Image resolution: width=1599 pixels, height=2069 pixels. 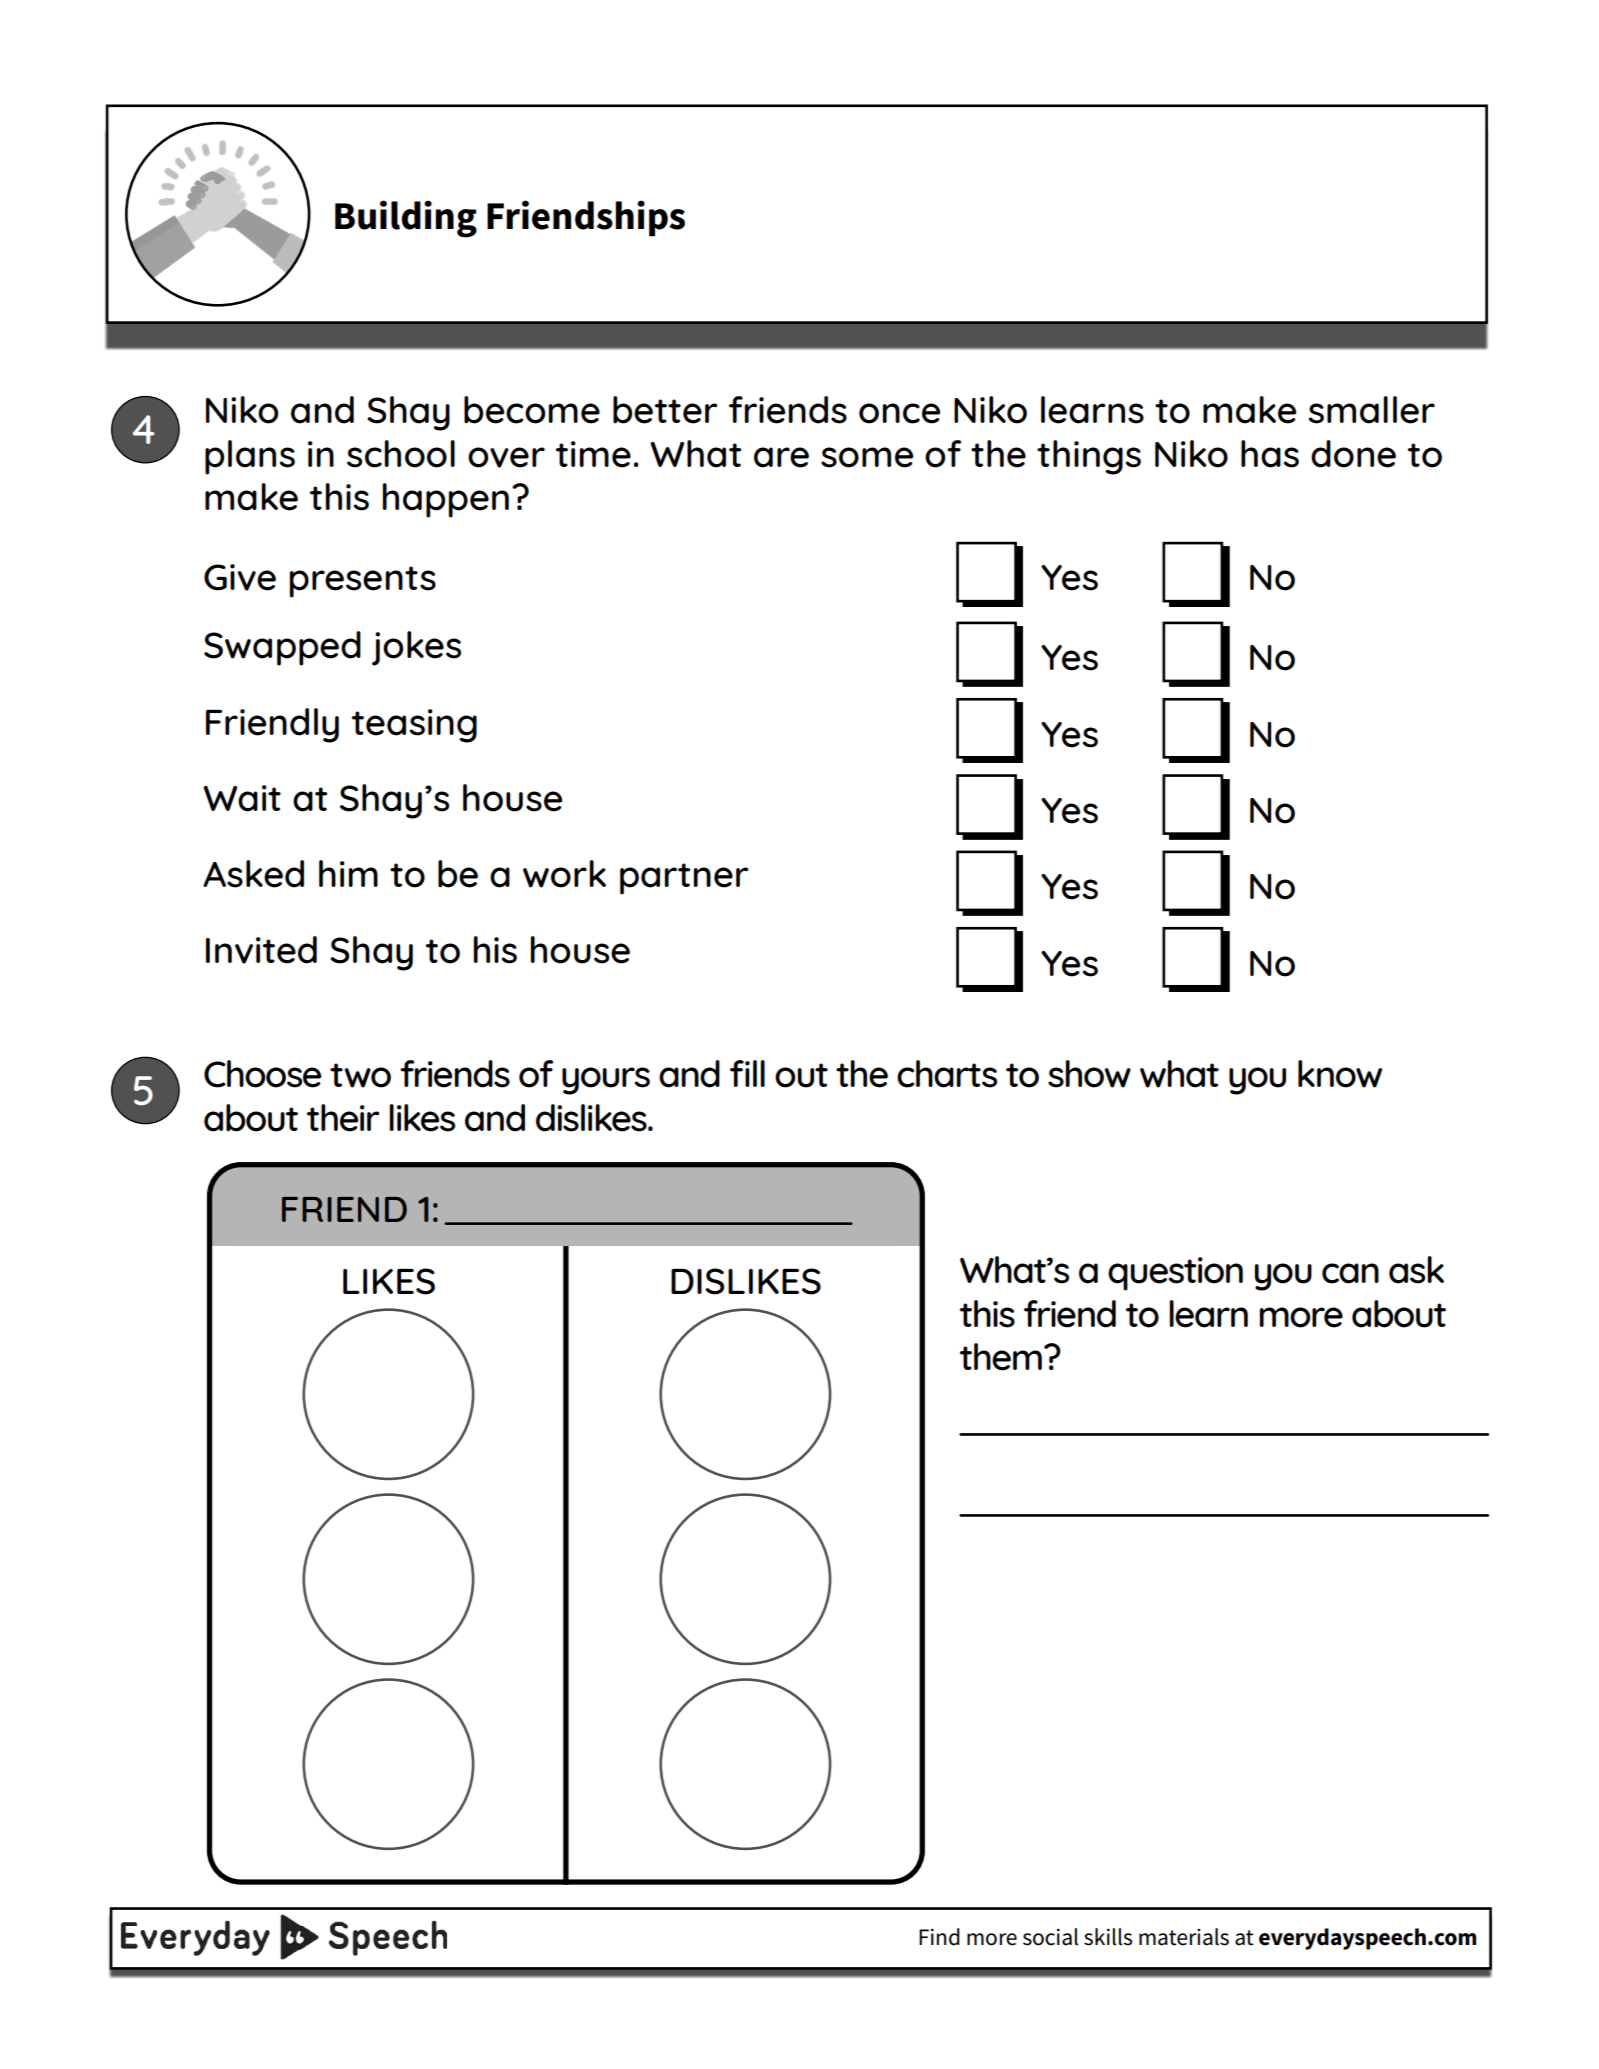 I want to click on question, so click(x=1175, y=1274).
